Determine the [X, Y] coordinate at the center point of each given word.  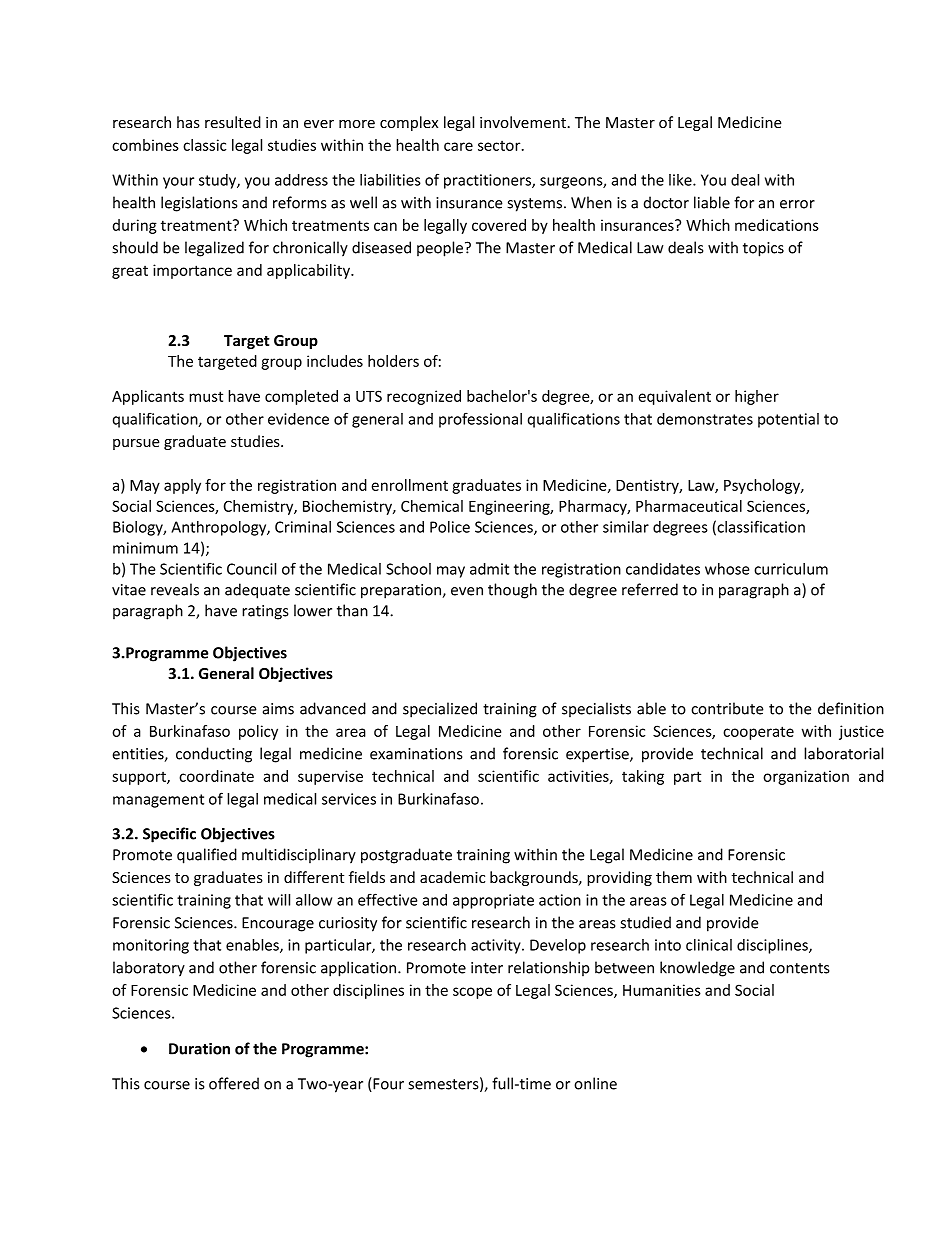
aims [278, 709]
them [674, 877]
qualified [207, 856]
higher [757, 397]
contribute [727, 708]
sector [500, 146]
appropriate [493, 901]
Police [450, 527]
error [797, 204]
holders [393, 361]
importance [192, 271]
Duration [199, 1049]
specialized [440, 710]
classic [204, 145]
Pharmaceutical [689, 506]
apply [182, 486]
